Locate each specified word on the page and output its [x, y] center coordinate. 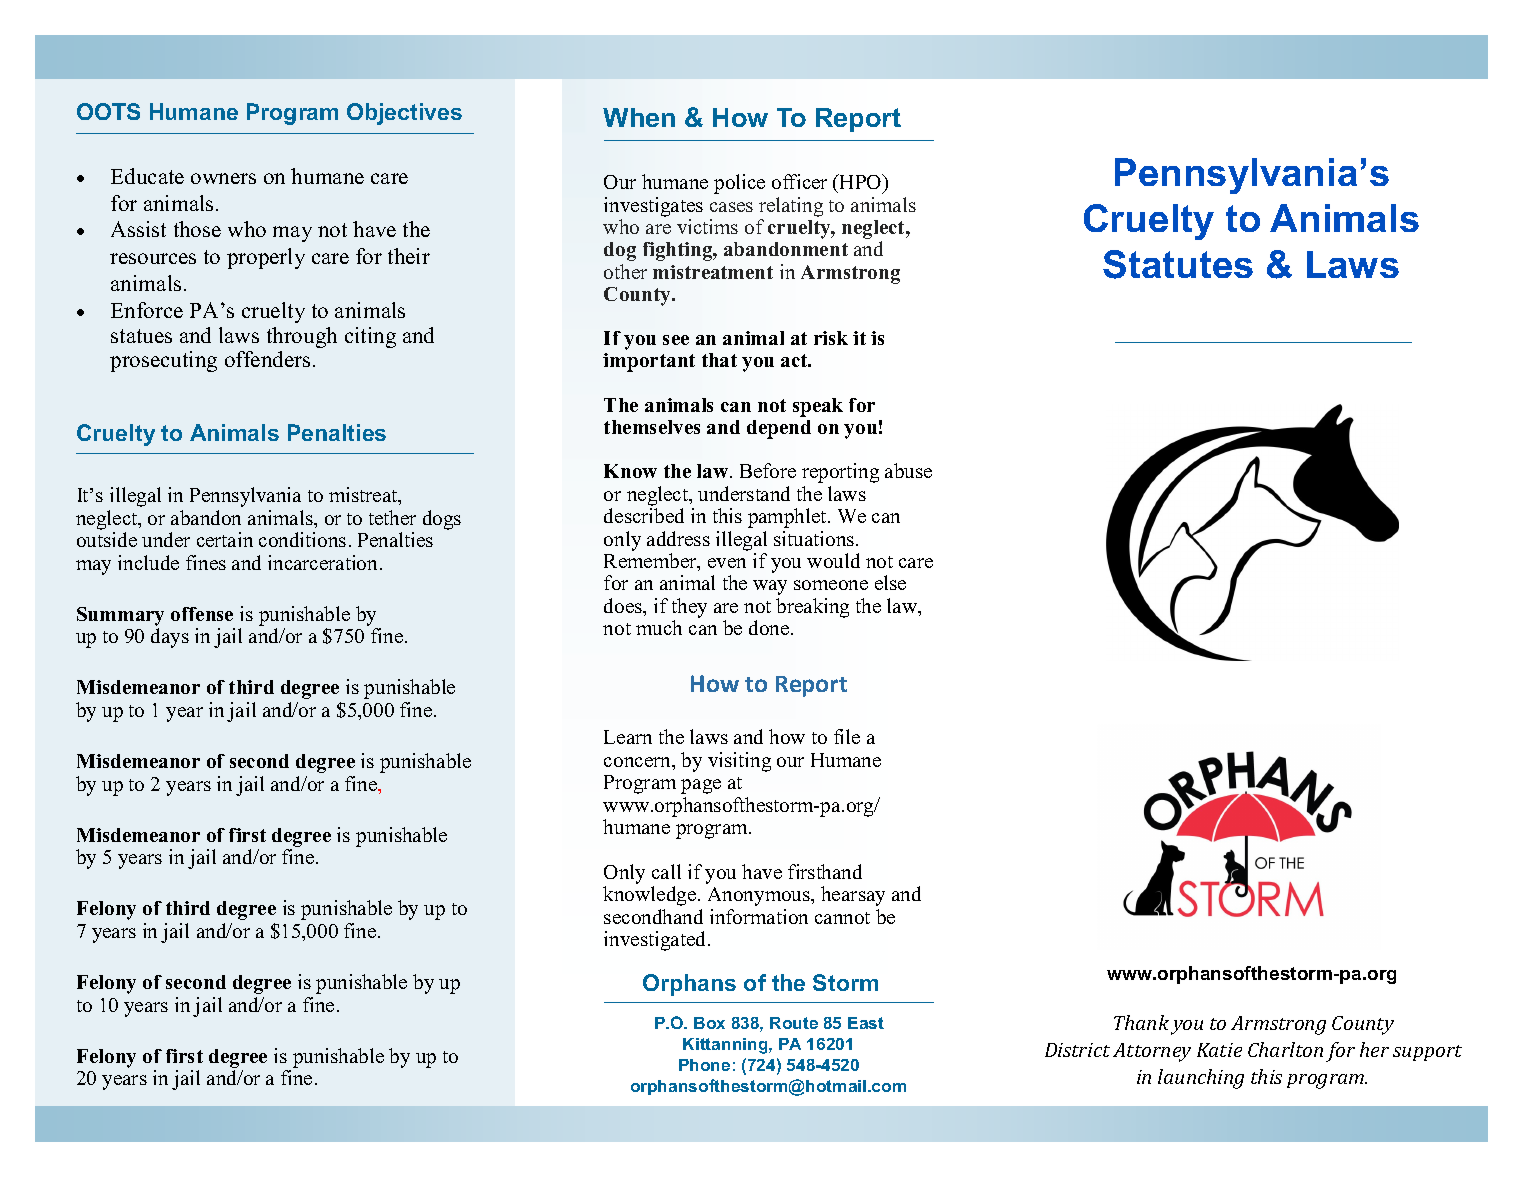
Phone [704, 1065]
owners [223, 178]
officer [799, 181]
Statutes [1178, 264]
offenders [267, 359]
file [847, 736]
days [170, 638]
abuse [908, 470]
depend [779, 429]
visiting [739, 762]
